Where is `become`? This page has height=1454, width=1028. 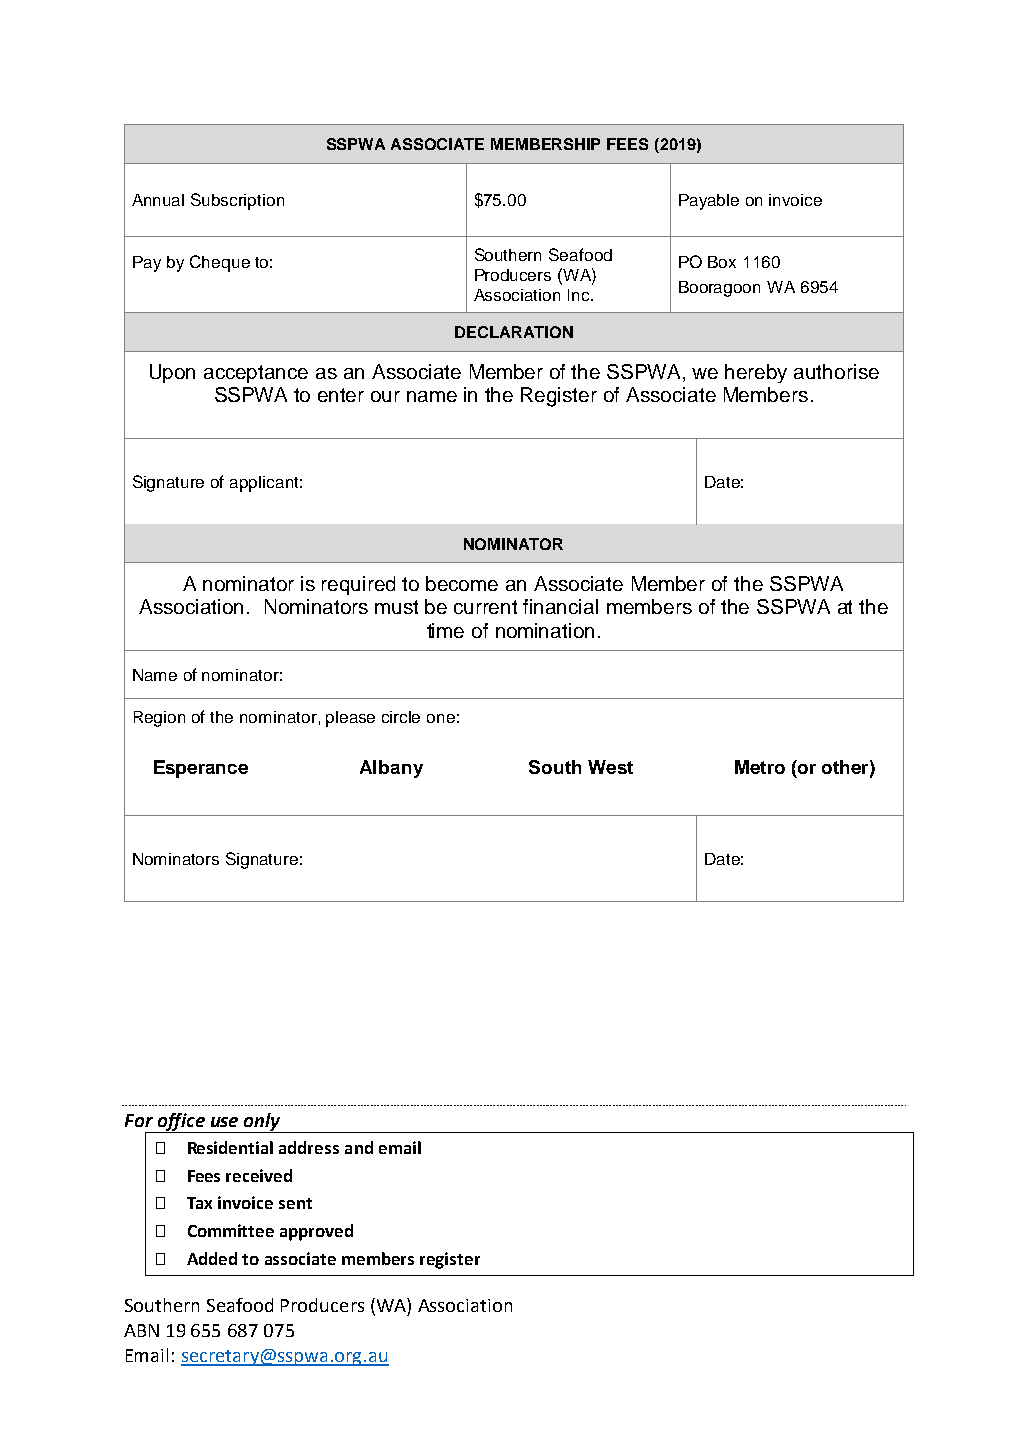 become is located at coordinates (462, 583).
